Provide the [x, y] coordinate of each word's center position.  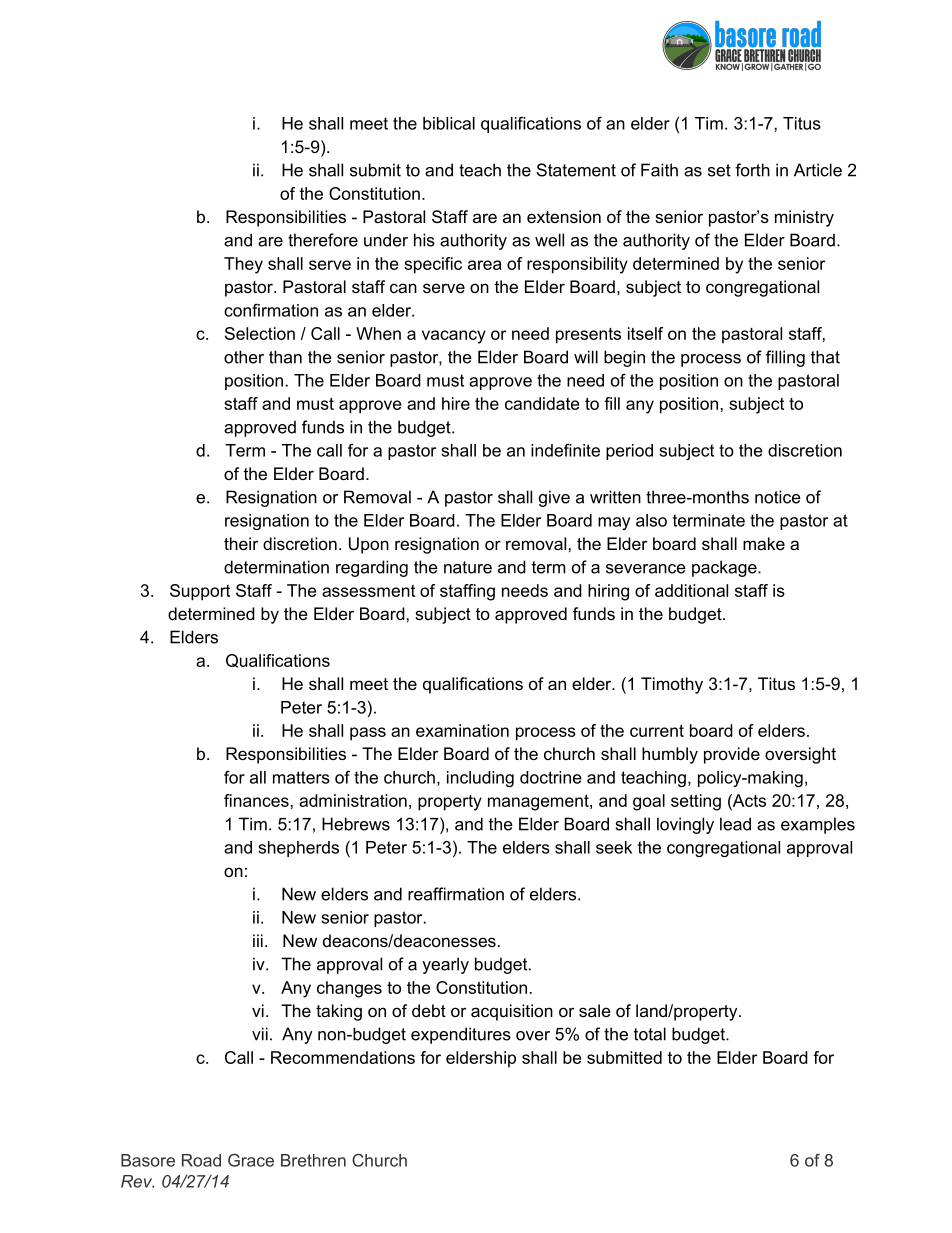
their [241, 543]
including [480, 779]
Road [201, 1160]
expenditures [461, 1035]
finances [256, 800]
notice [778, 497]
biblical [449, 123]
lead [735, 824]
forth [752, 170]
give [554, 498]
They [243, 265]
